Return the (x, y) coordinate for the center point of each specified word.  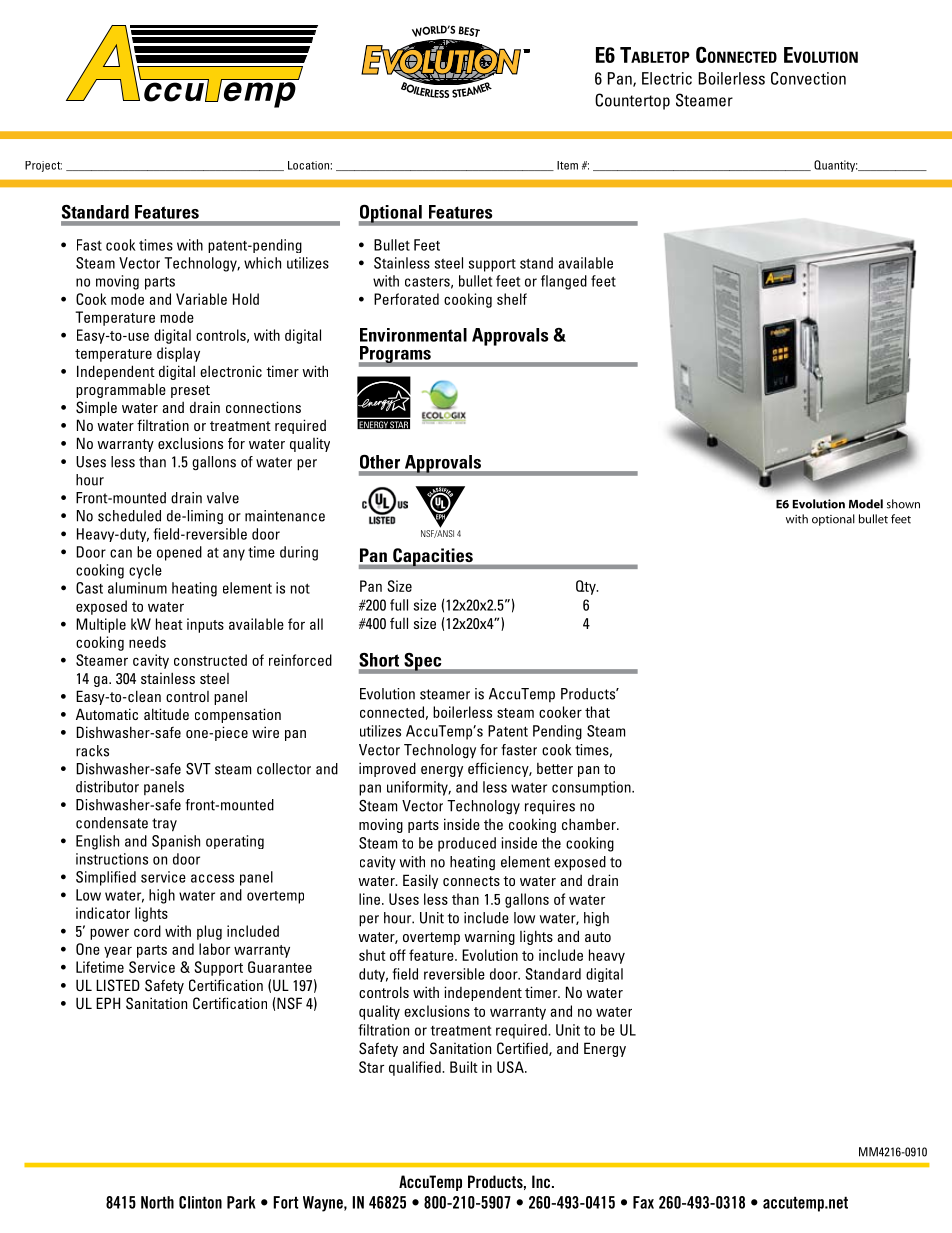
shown (903, 504)
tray (164, 825)
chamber (590, 824)
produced (467, 844)
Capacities (433, 558)
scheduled (129, 516)
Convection (808, 78)
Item (567, 165)
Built (464, 1067)
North (157, 1202)
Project (43, 166)
